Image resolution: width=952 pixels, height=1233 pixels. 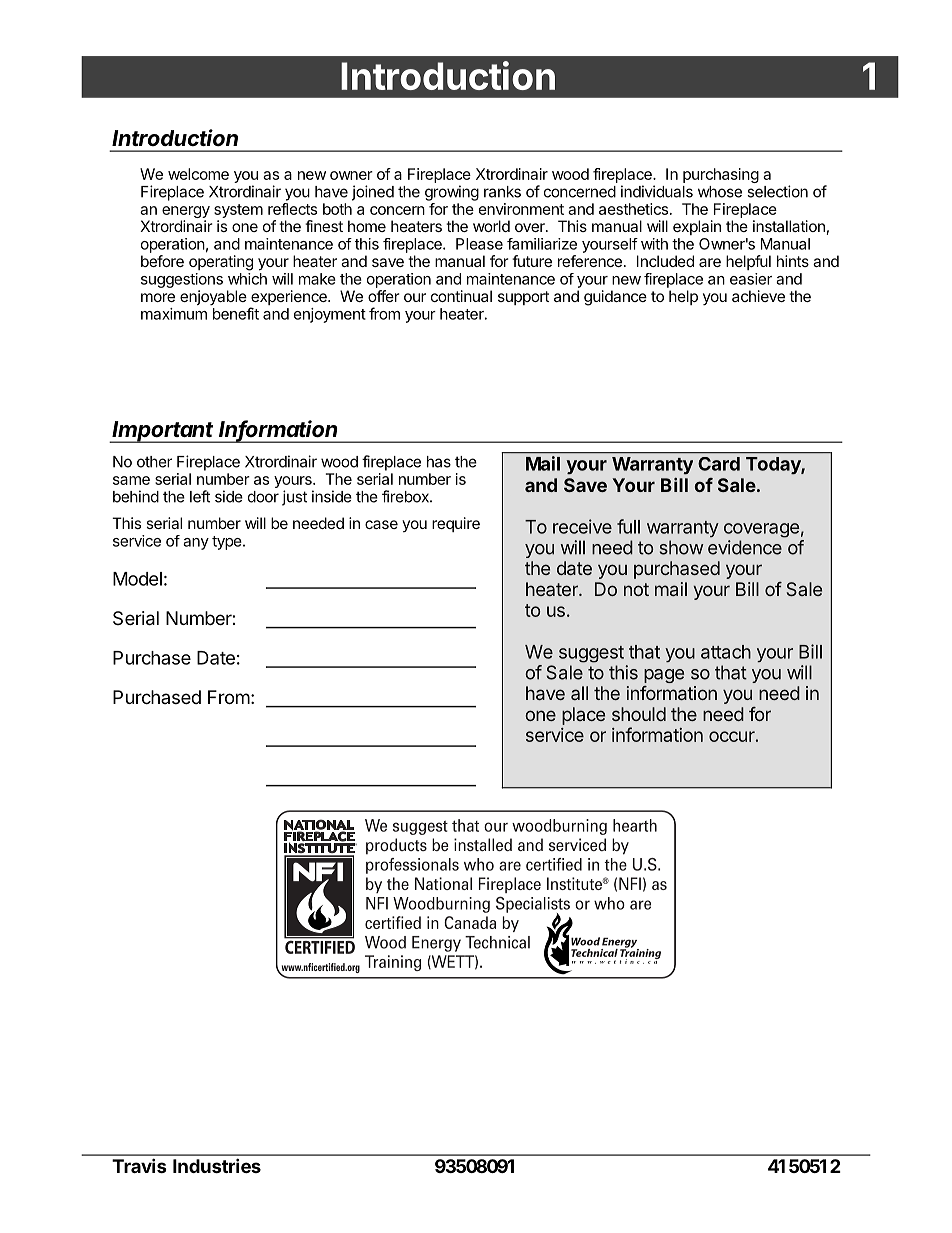 I want to click on growing, so click(x=452, y=193).
